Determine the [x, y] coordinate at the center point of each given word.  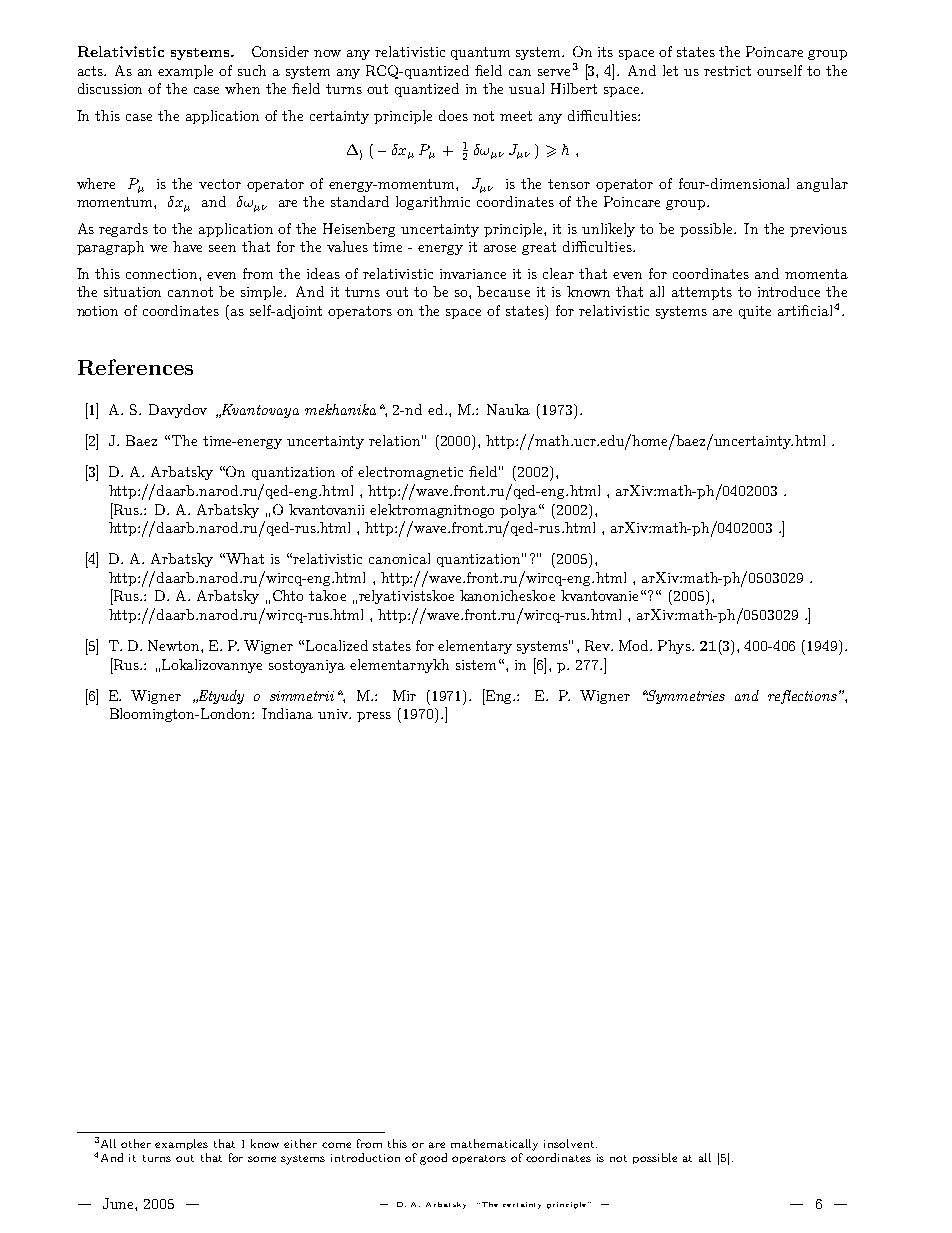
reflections [802, 697]
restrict [727, 71]
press [374, 717]
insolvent [570, 1143]
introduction [365, 1157]
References [135, 367]
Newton [175, 645]
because [503, 291]
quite [755, 312]
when [242, 88]
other [136, 1143]
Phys [675, 647]
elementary [475, 647]
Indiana [287, 713]
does [453, 115]
